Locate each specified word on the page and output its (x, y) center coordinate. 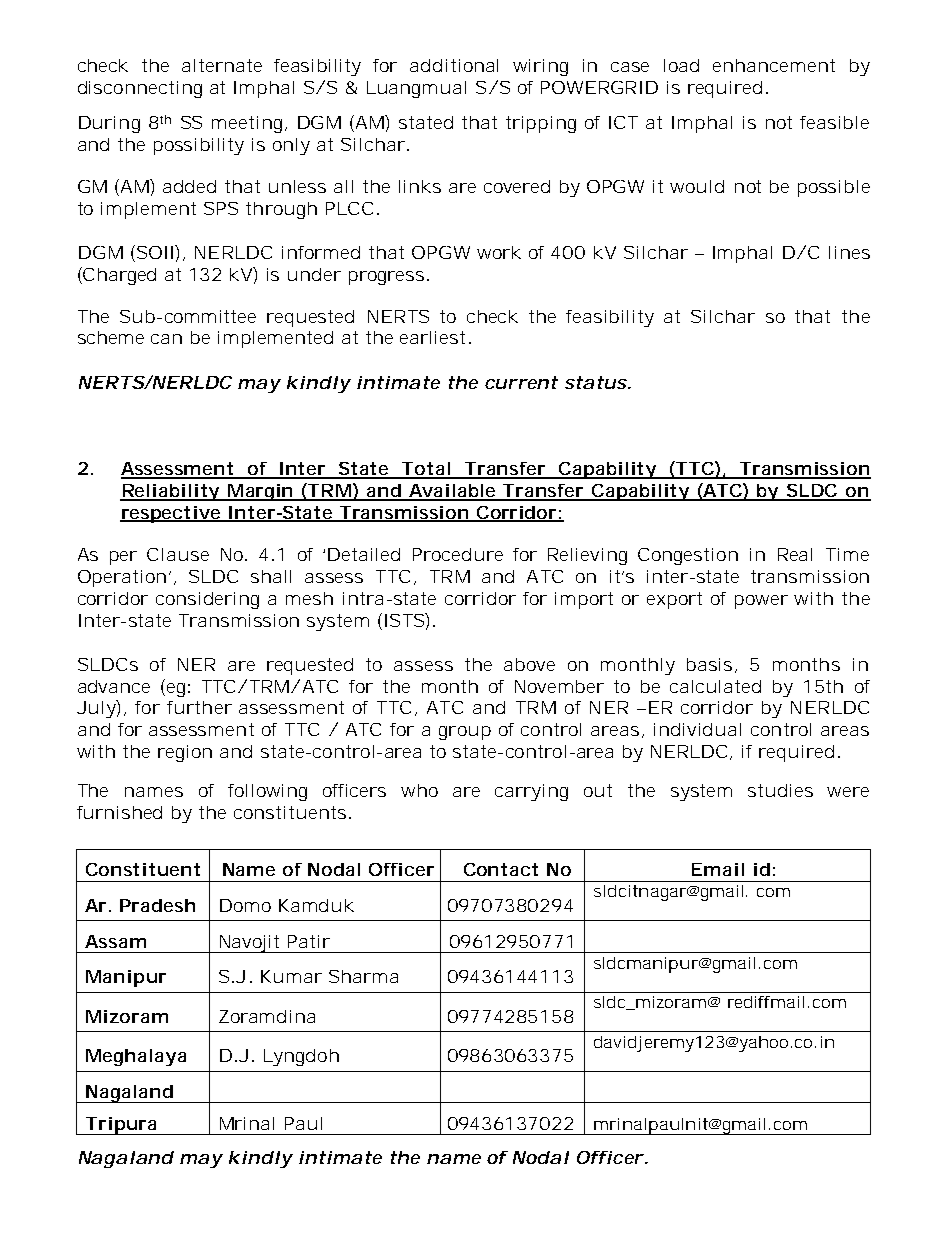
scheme (111, 337)
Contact (501, 869)
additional (454, 65)
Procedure (458, 554)
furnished (119, 812)
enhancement (774, 65)
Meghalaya (136, 1057)
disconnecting (140, 89)
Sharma (363, 976)
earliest (432, 337)
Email (718, 869)
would (697, 186)
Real (795, 554)
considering (207, 600)
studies (780, 790)
